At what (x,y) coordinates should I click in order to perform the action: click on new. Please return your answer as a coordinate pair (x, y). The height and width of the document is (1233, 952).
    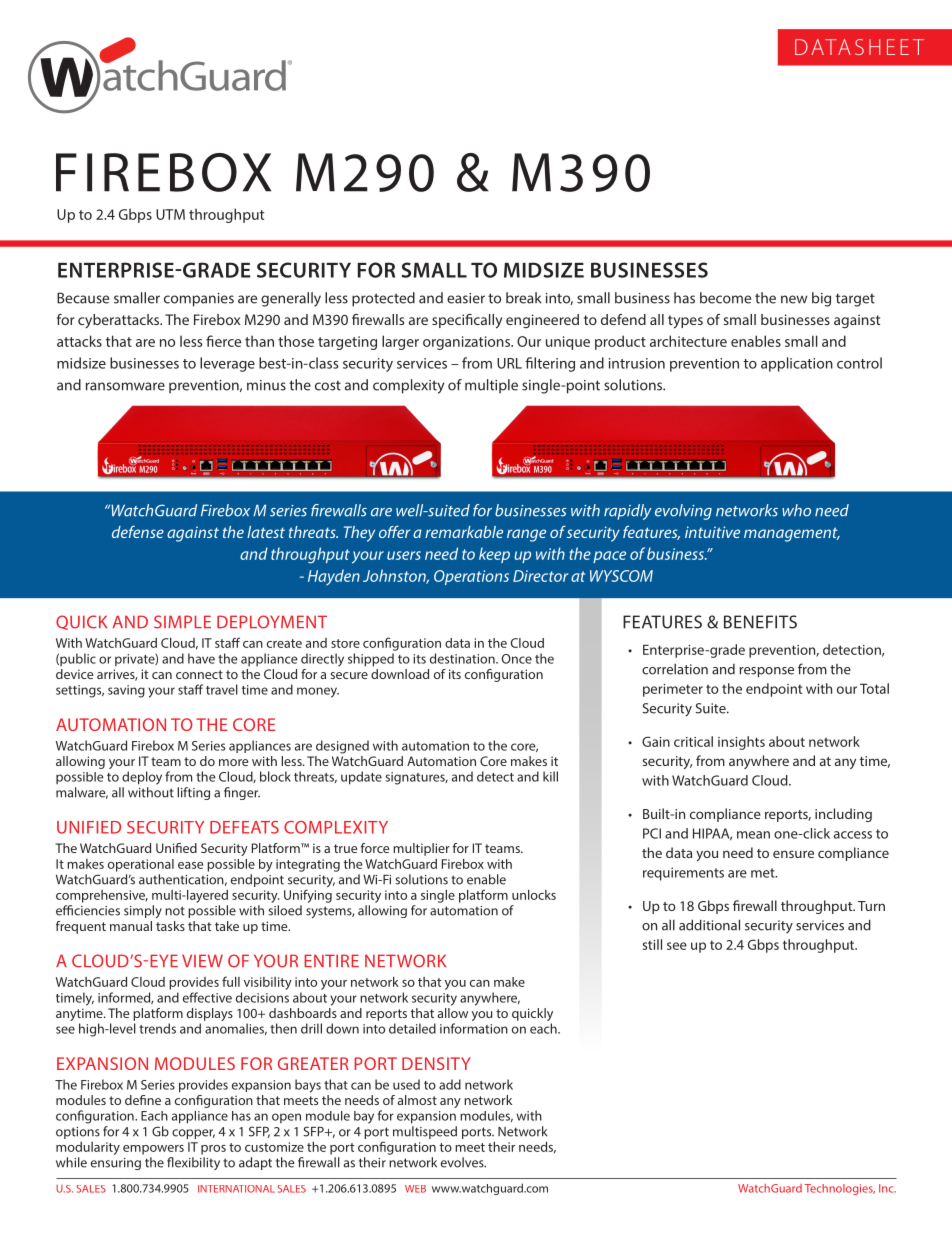
    Looking at the image, I should click on (794, 299).
